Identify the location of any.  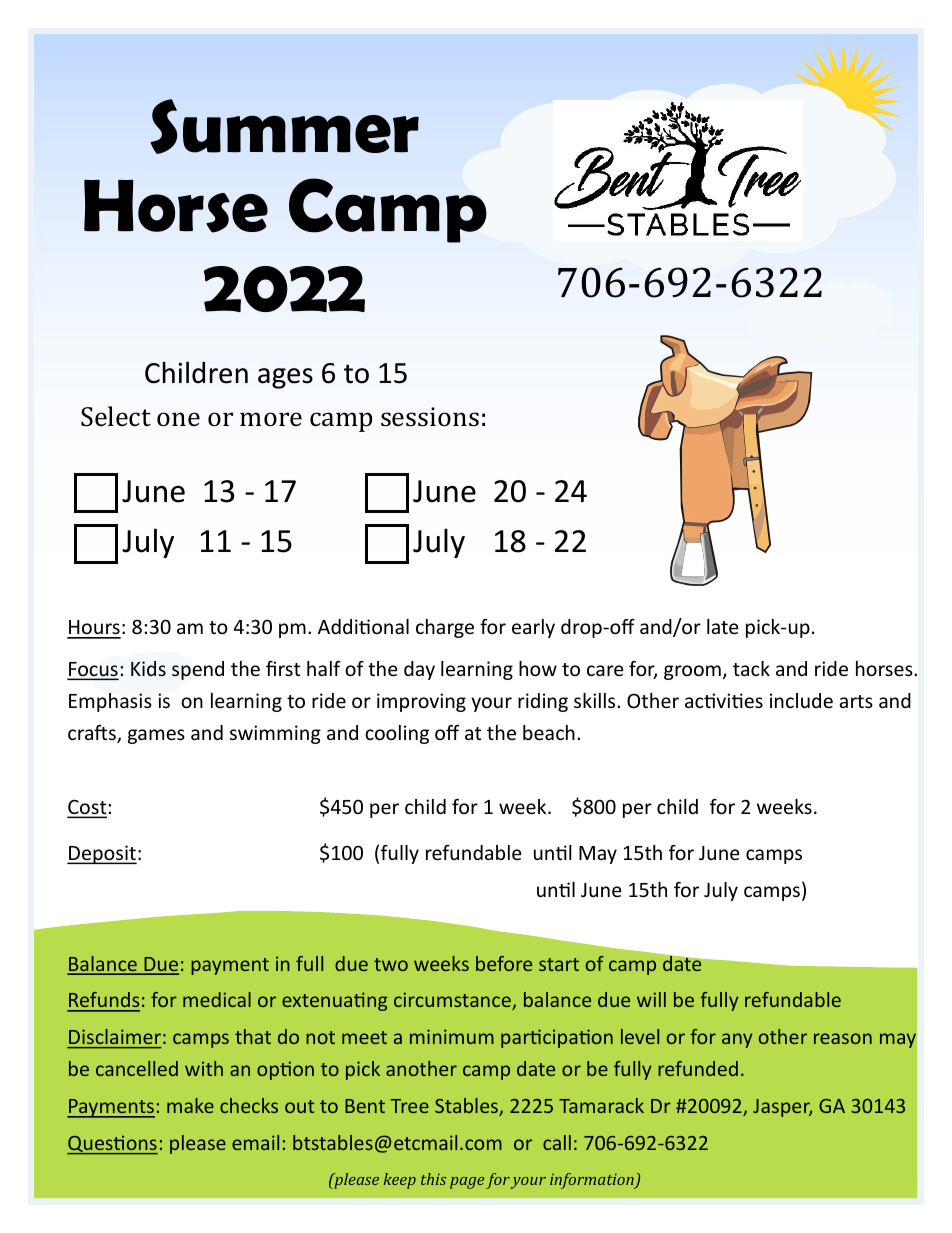
(737, 1040).
